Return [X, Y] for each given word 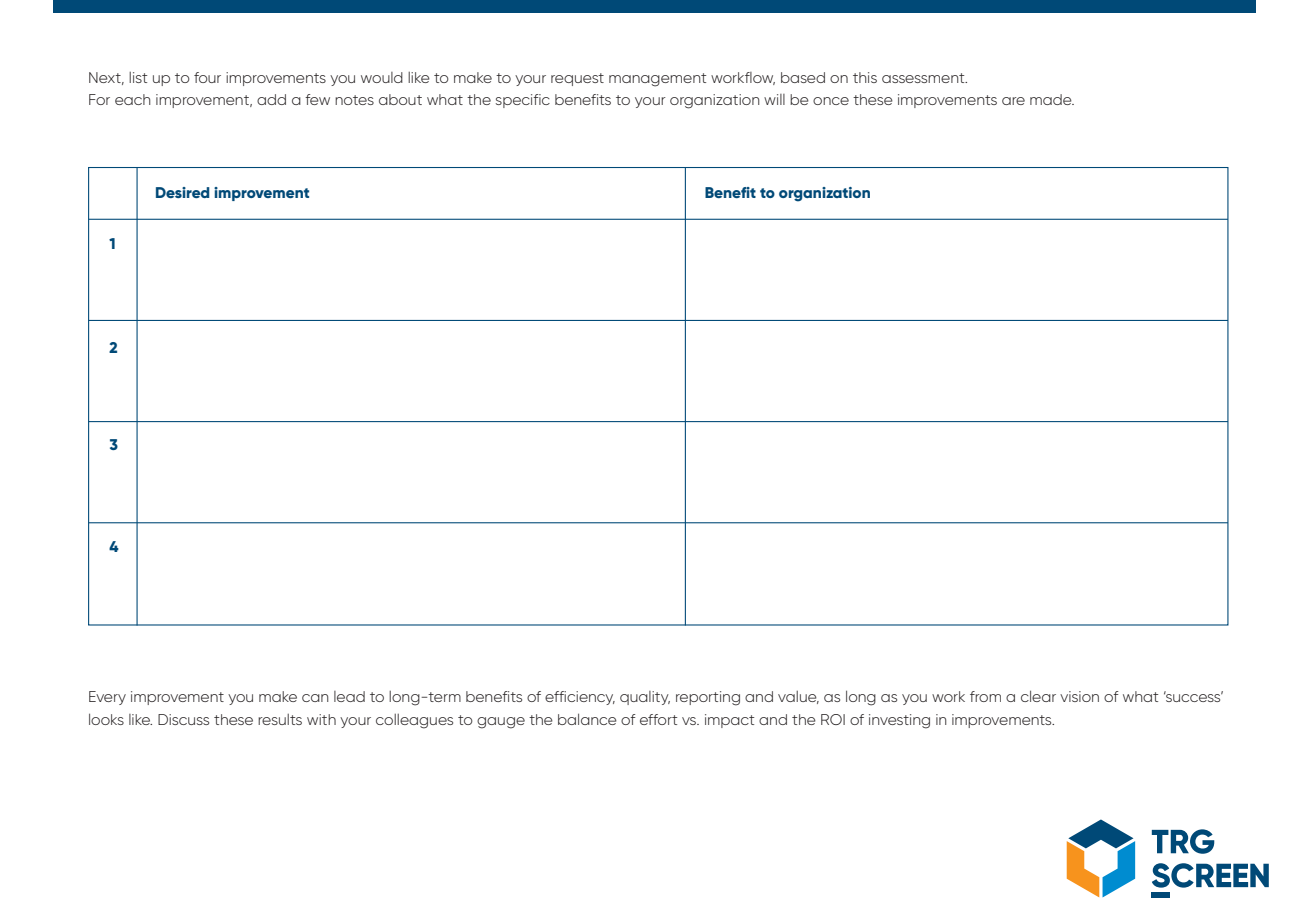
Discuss [183, 719]
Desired [183, 192]
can [315, 698]
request [577, 79]
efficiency [580, 698]
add [271, 99]
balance [587, 719]
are [1013, 101]
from [985, 696]
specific [523, 101]
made [1052, 99]
